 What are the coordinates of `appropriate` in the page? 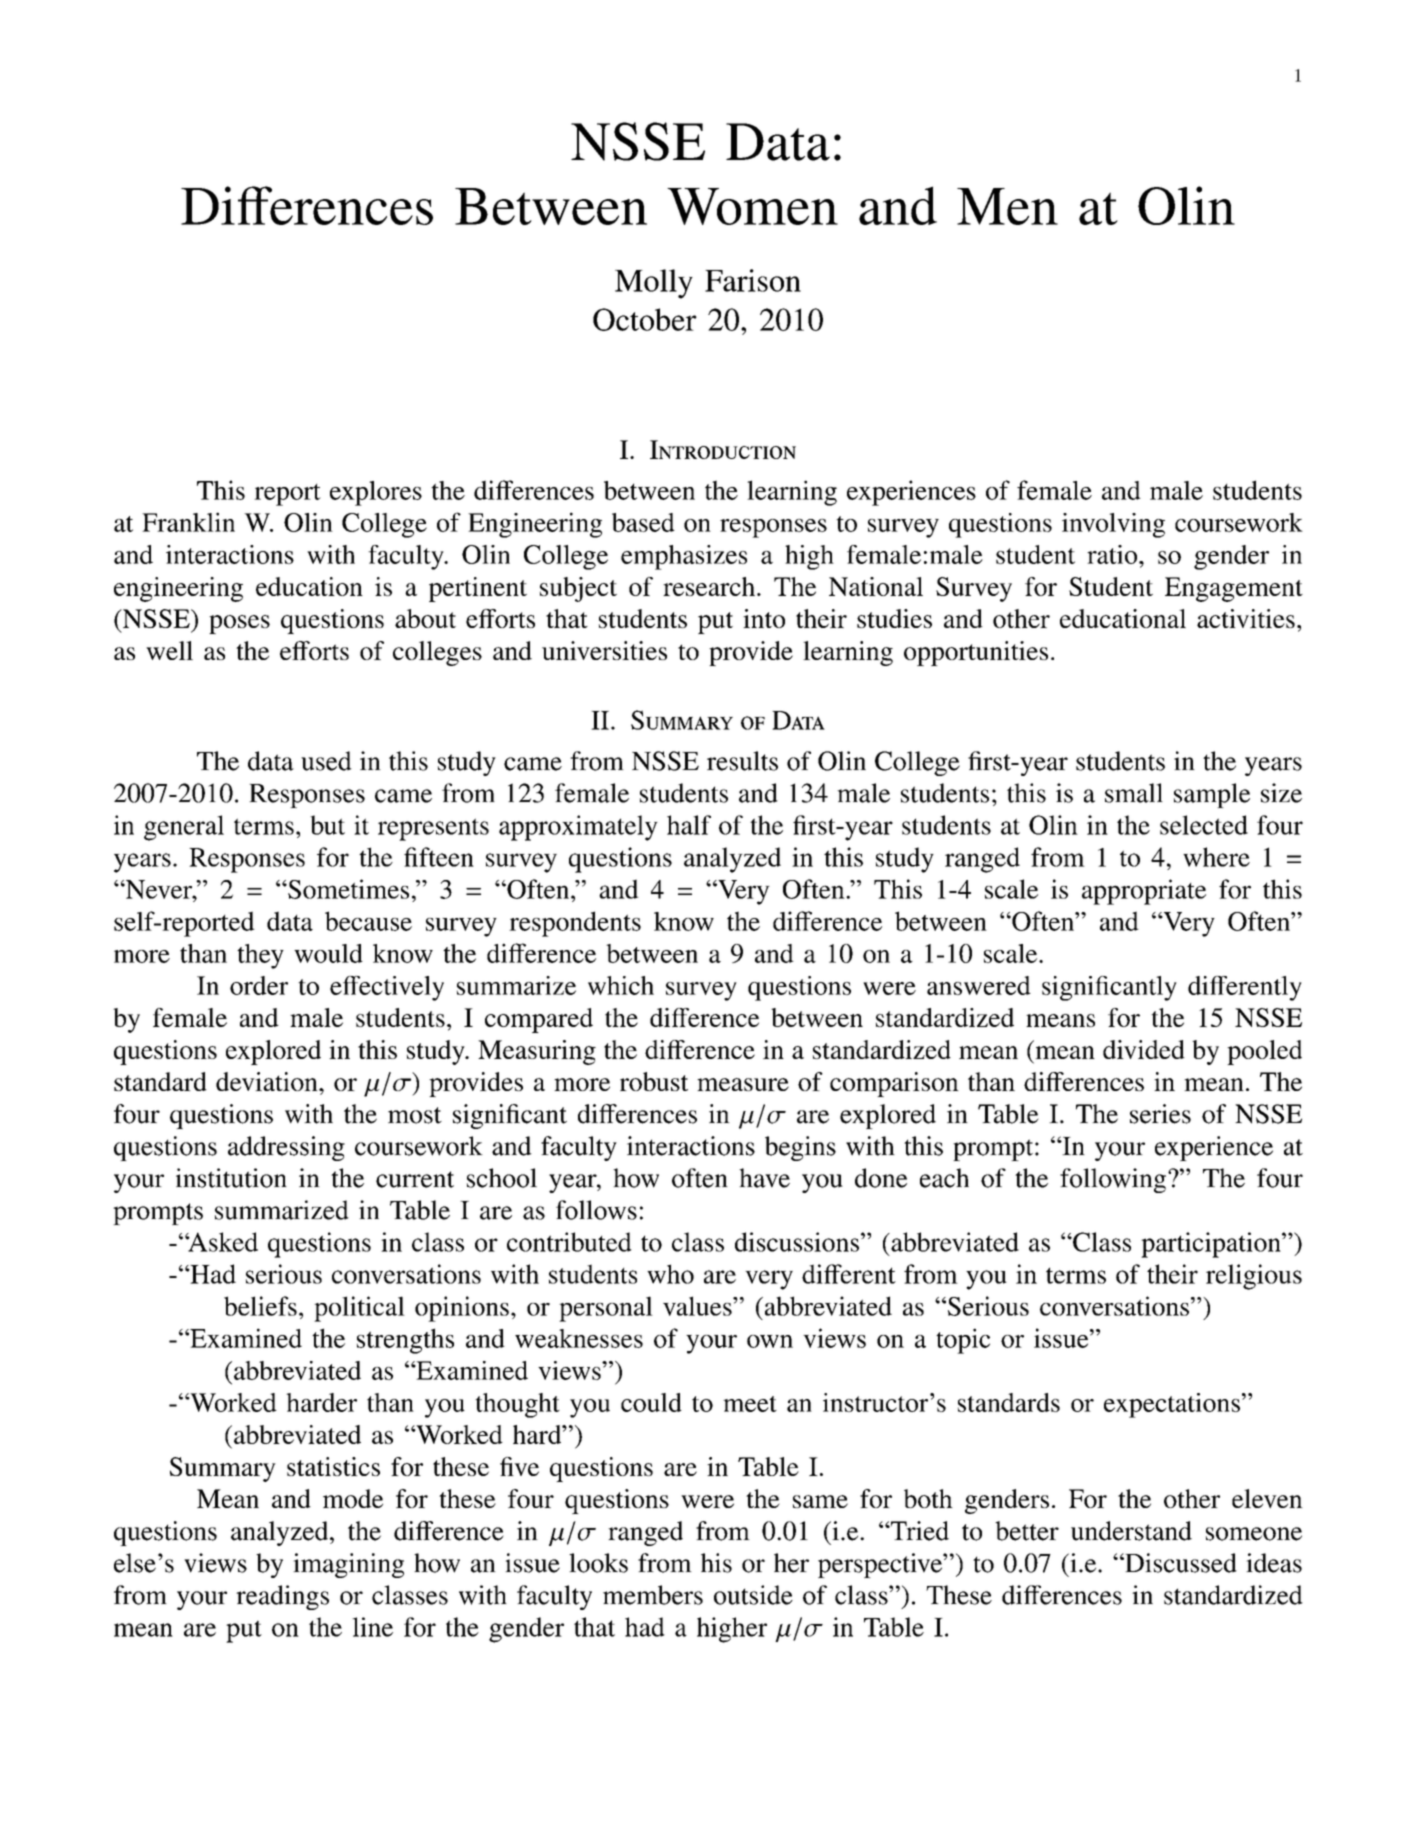 It's located at (1144, 892).
